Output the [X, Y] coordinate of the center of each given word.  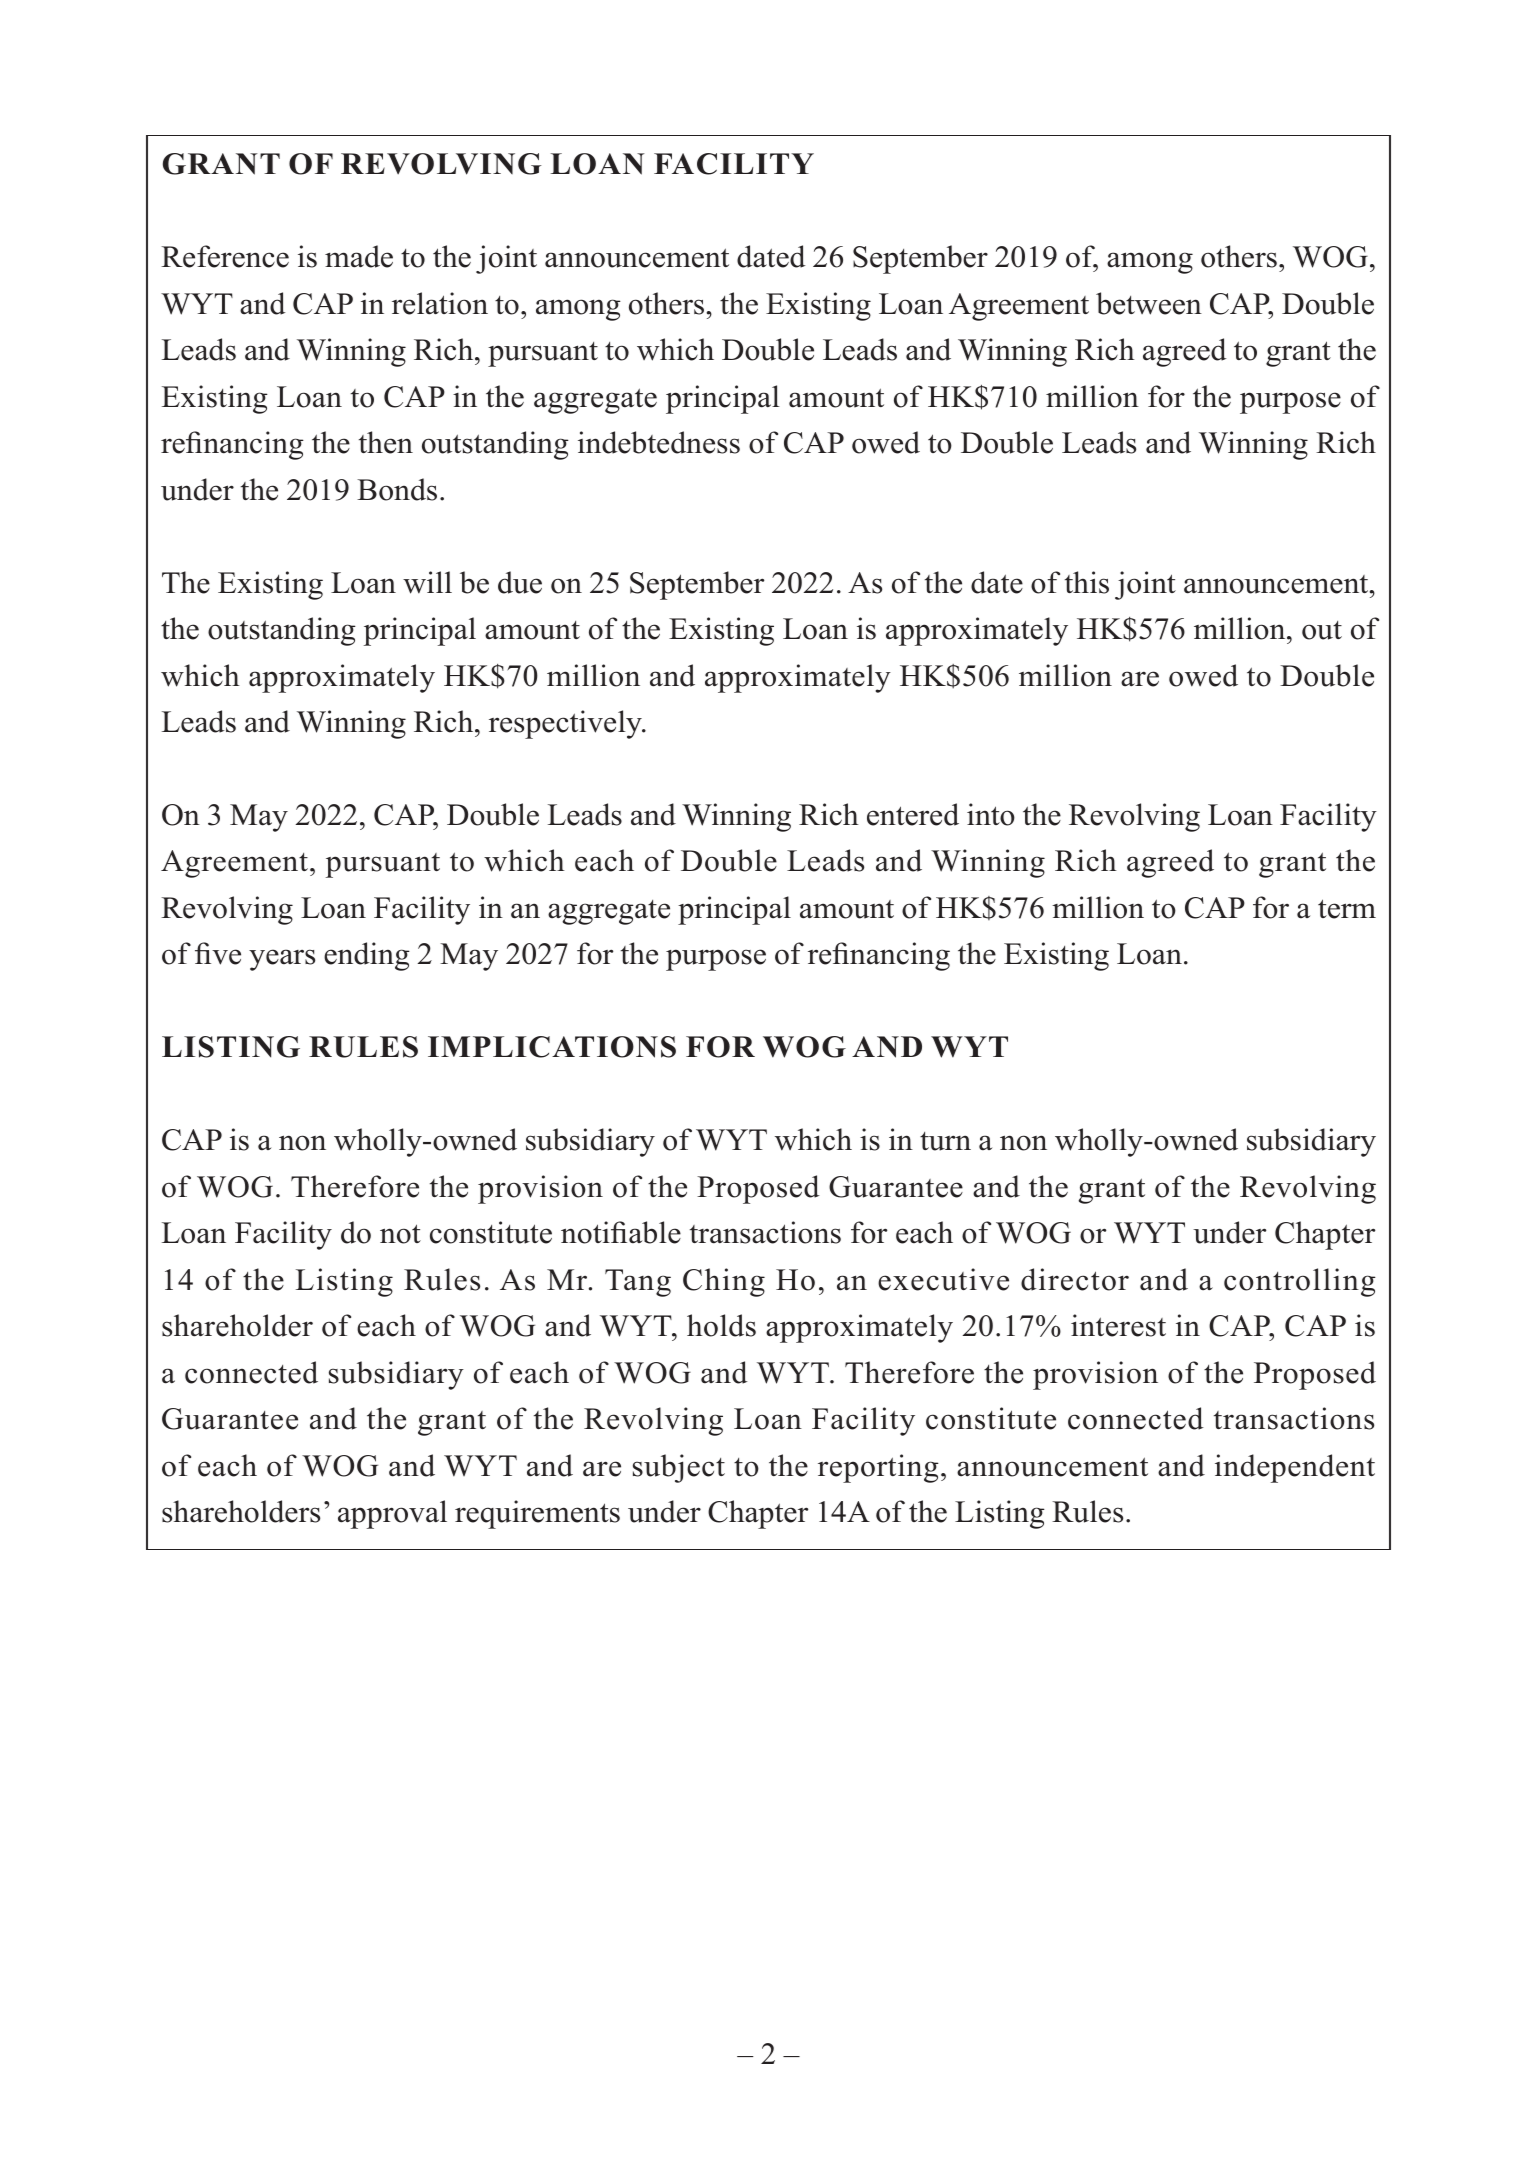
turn [945, 1141]
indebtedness [659, 442]
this [1087, 582]
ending [367, 956]
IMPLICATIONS [552, 1047]
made [359, 256]
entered [913, 814]
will [427, 582]
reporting [878, 1468]
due [520, 582]
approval [392, 1514]
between [1149, 303]
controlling [1300, 1282]
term [1347, 909]
